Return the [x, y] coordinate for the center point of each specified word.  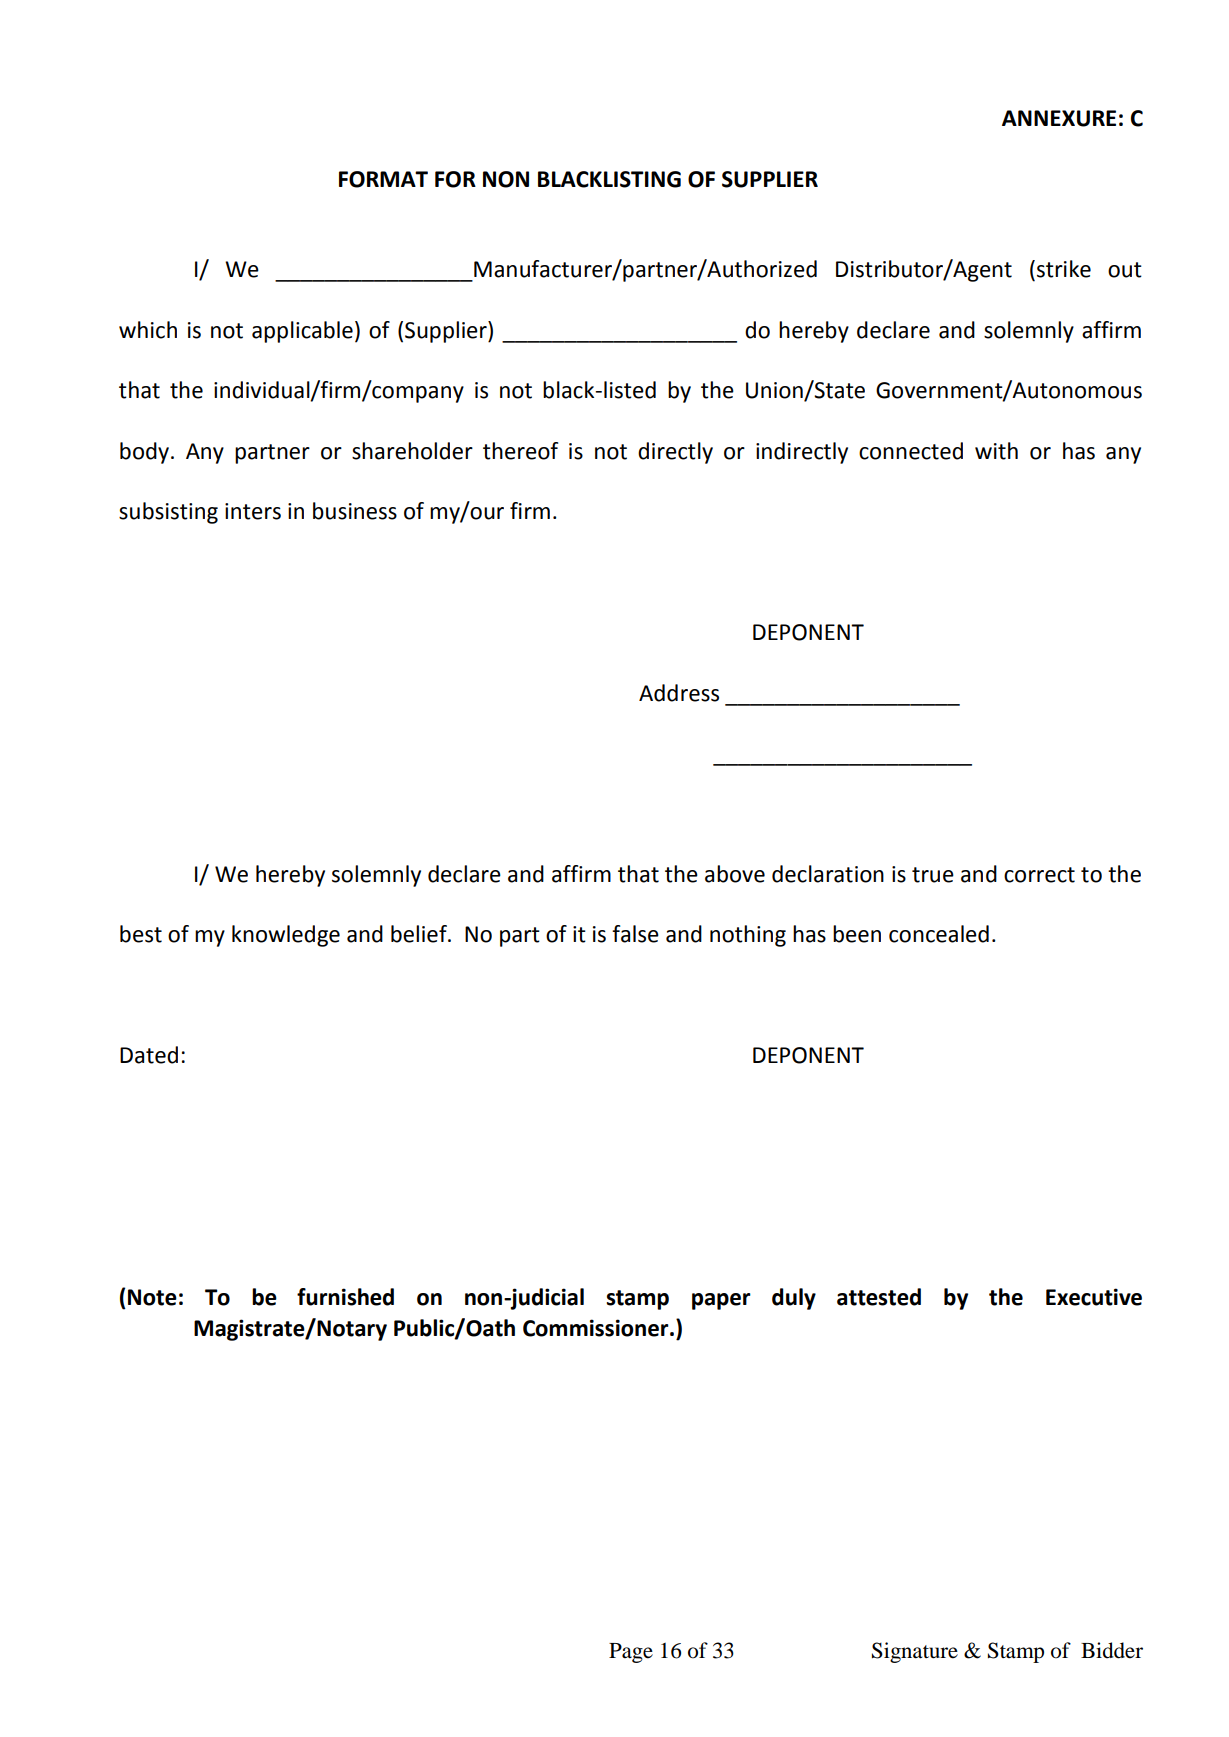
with [996, 451]
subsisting [168, 513]
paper [721, 1301]
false [635, 934]
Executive [1094, 1297]
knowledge [286, 936]
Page [631, 1653]
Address [679, 693]
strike [1064, 269]
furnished [345, 1297]
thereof [520, 451]
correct [1039, 875]
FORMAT [383, 179]
